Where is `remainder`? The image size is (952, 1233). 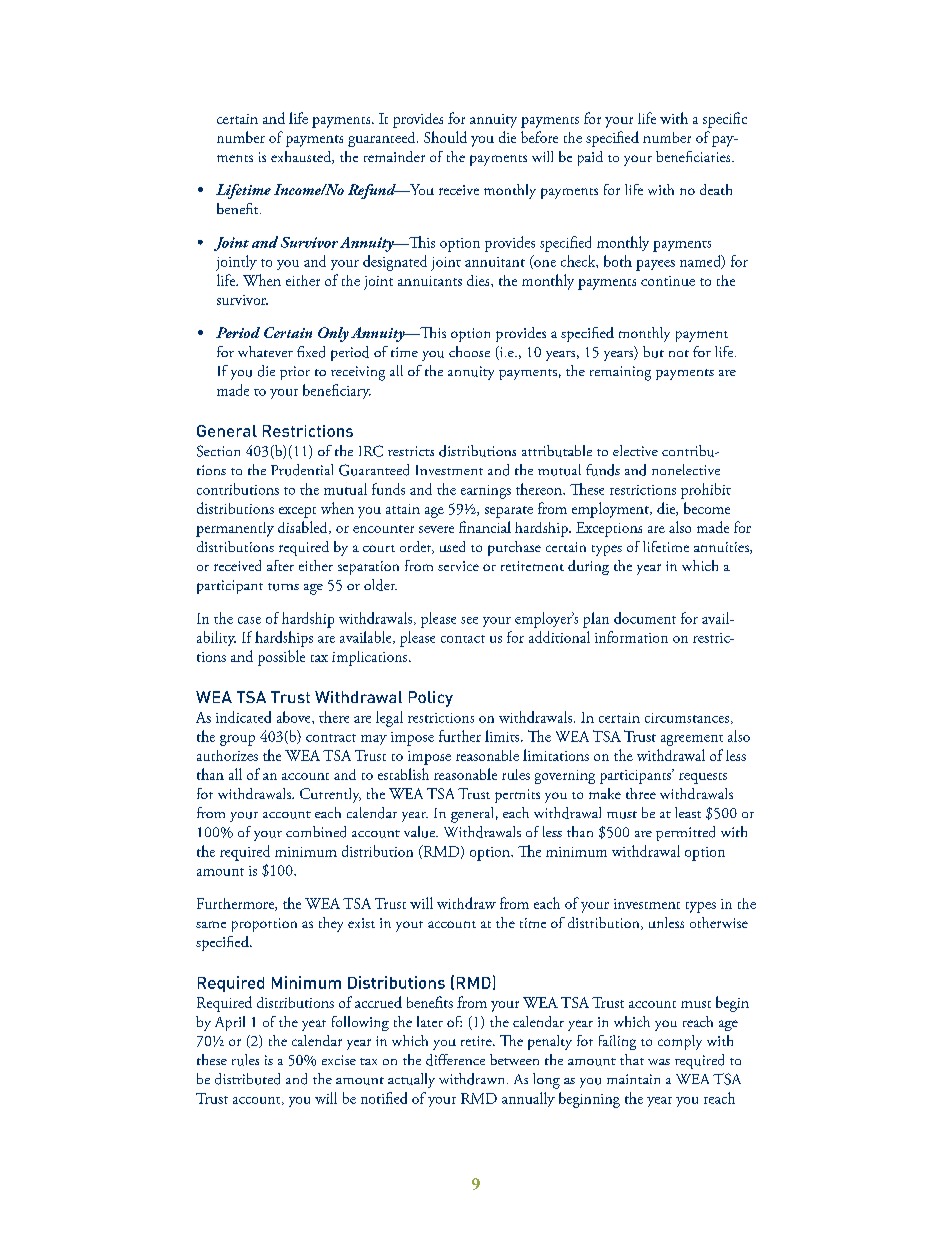
remainder is located at coordinates (394, 156).
